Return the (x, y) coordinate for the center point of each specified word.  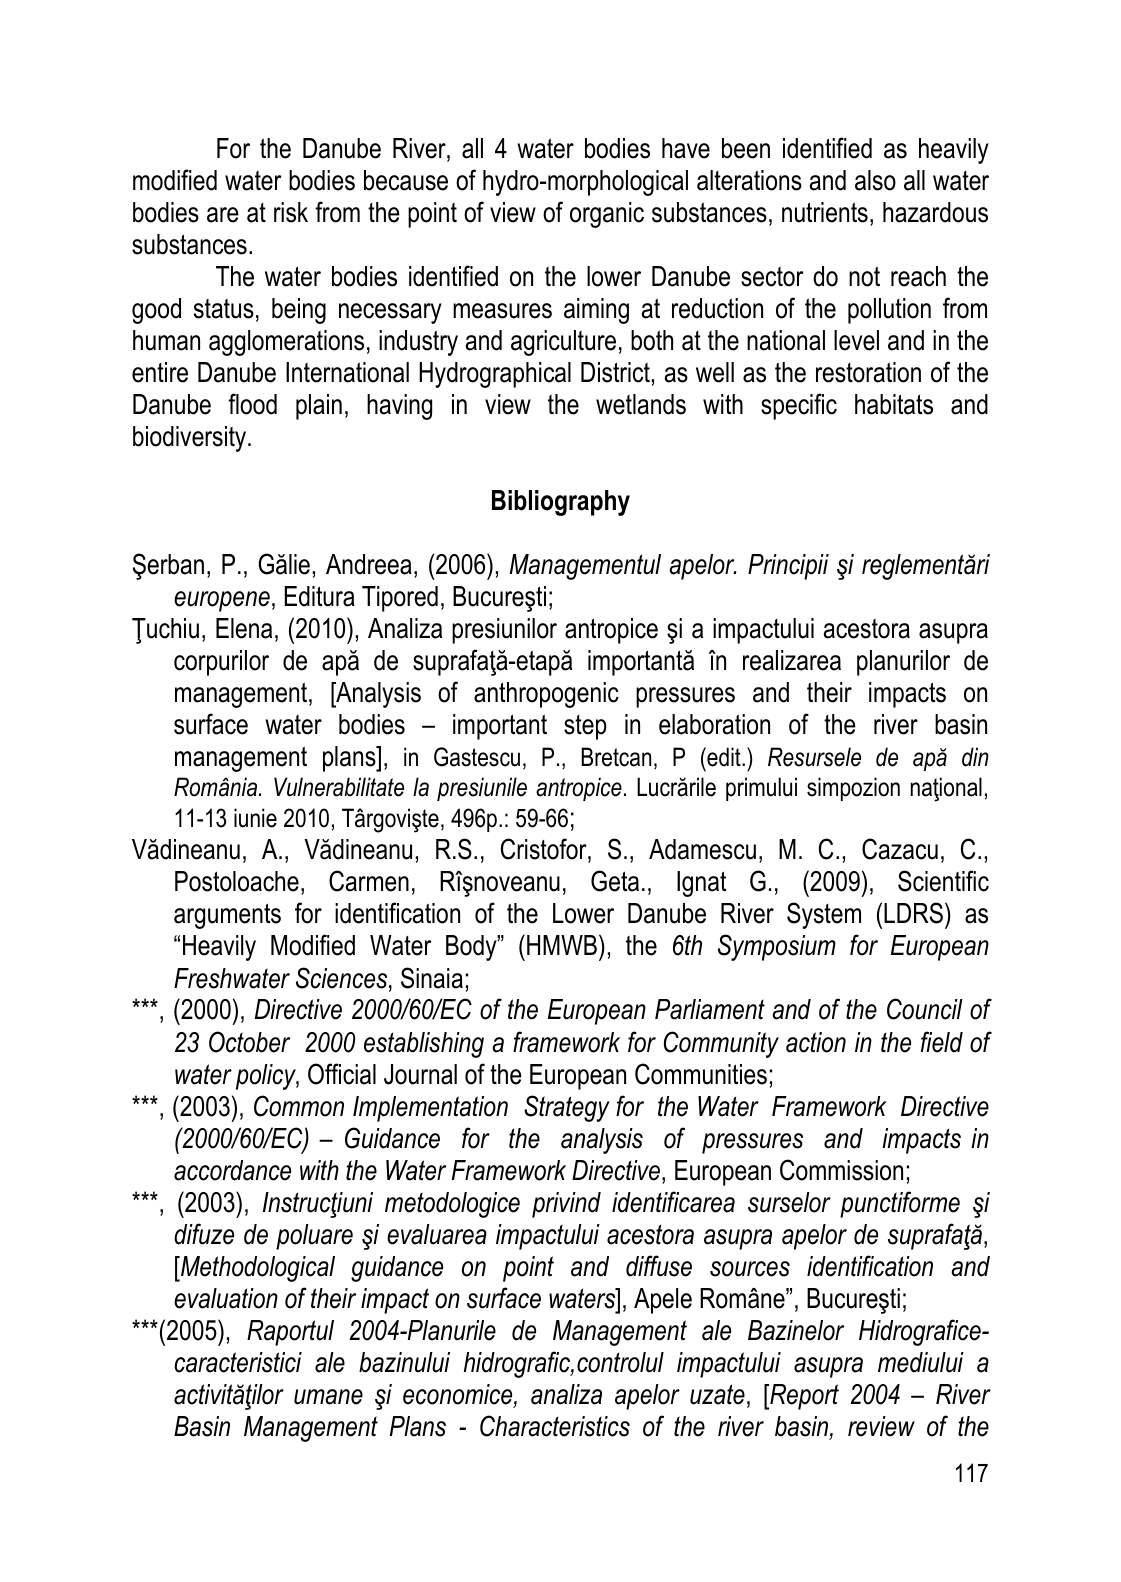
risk (291, 212)
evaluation (226, 1298)
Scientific (943, 881)
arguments (227, 916)
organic (607, 215)
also (875, 180)
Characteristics (555, 1426)
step (585, 727)
